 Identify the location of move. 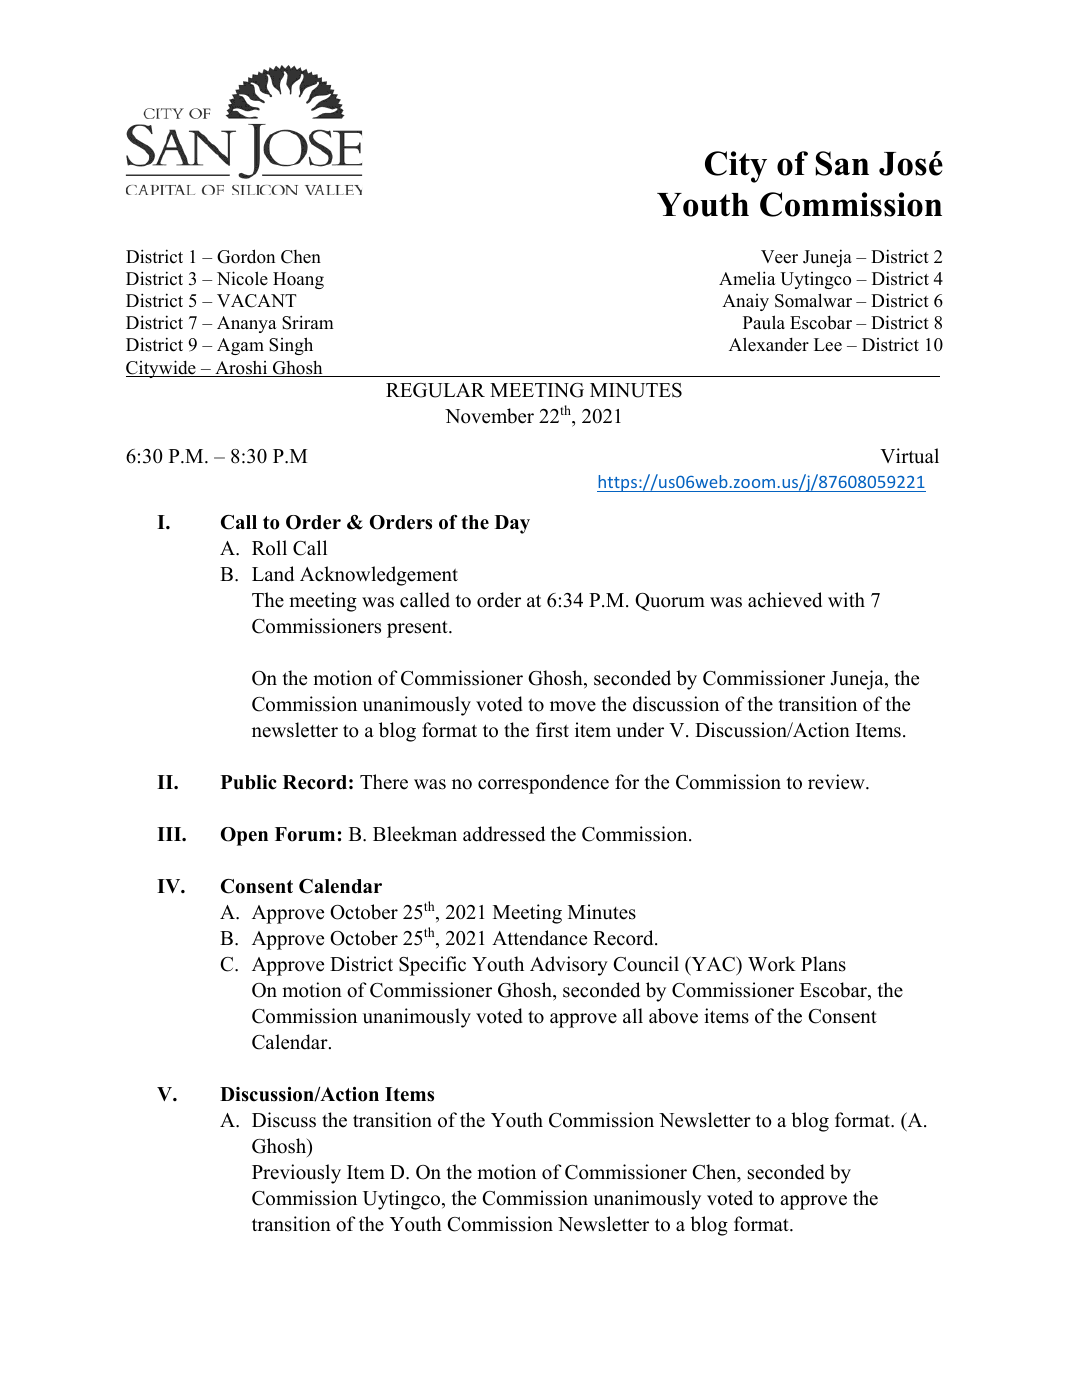
(573, 706).
